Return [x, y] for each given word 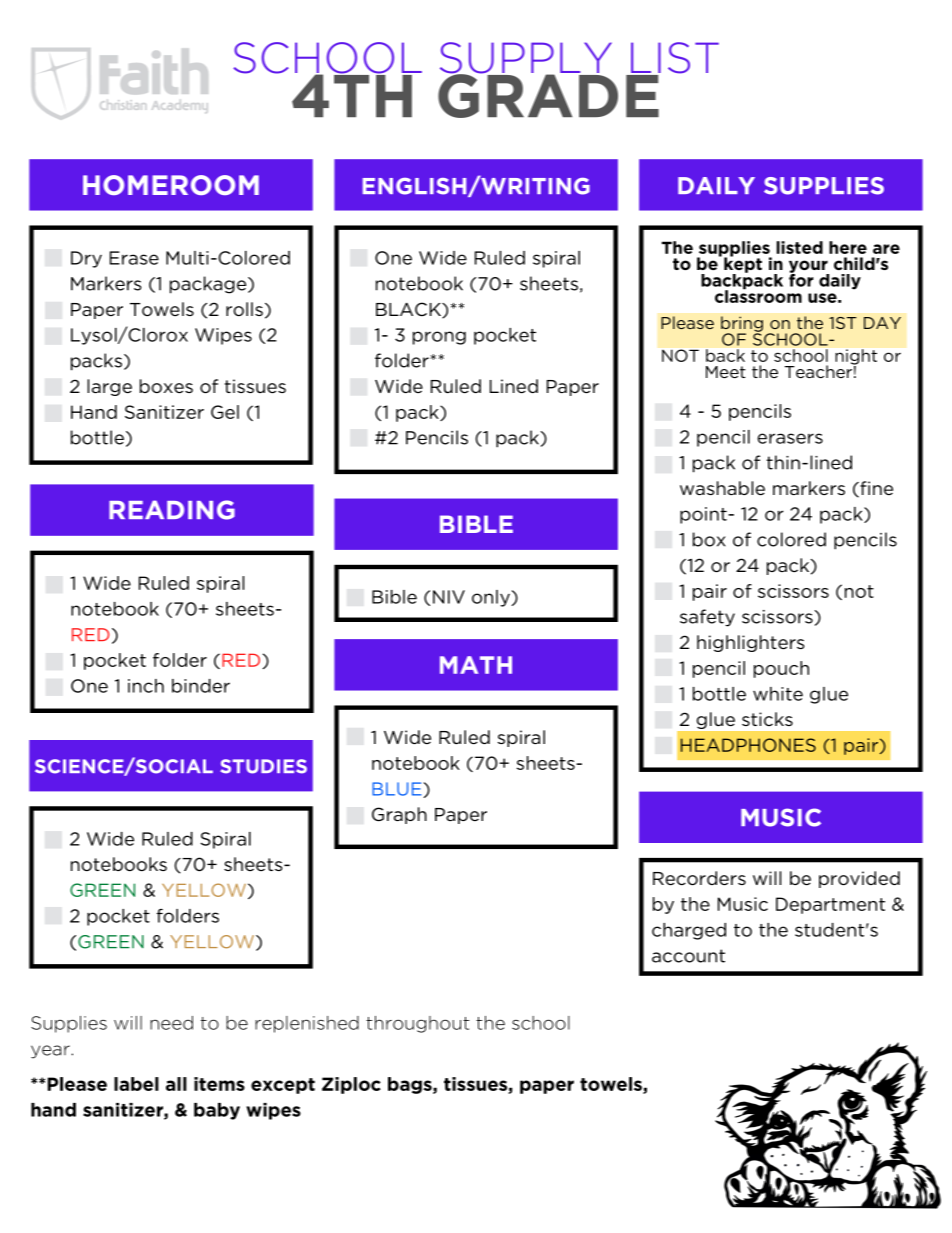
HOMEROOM [171, 185]
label [136, 1084]
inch [146, 686]
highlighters [751, 643]
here [848, 247]
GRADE [549, 94]
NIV [449, 597]
